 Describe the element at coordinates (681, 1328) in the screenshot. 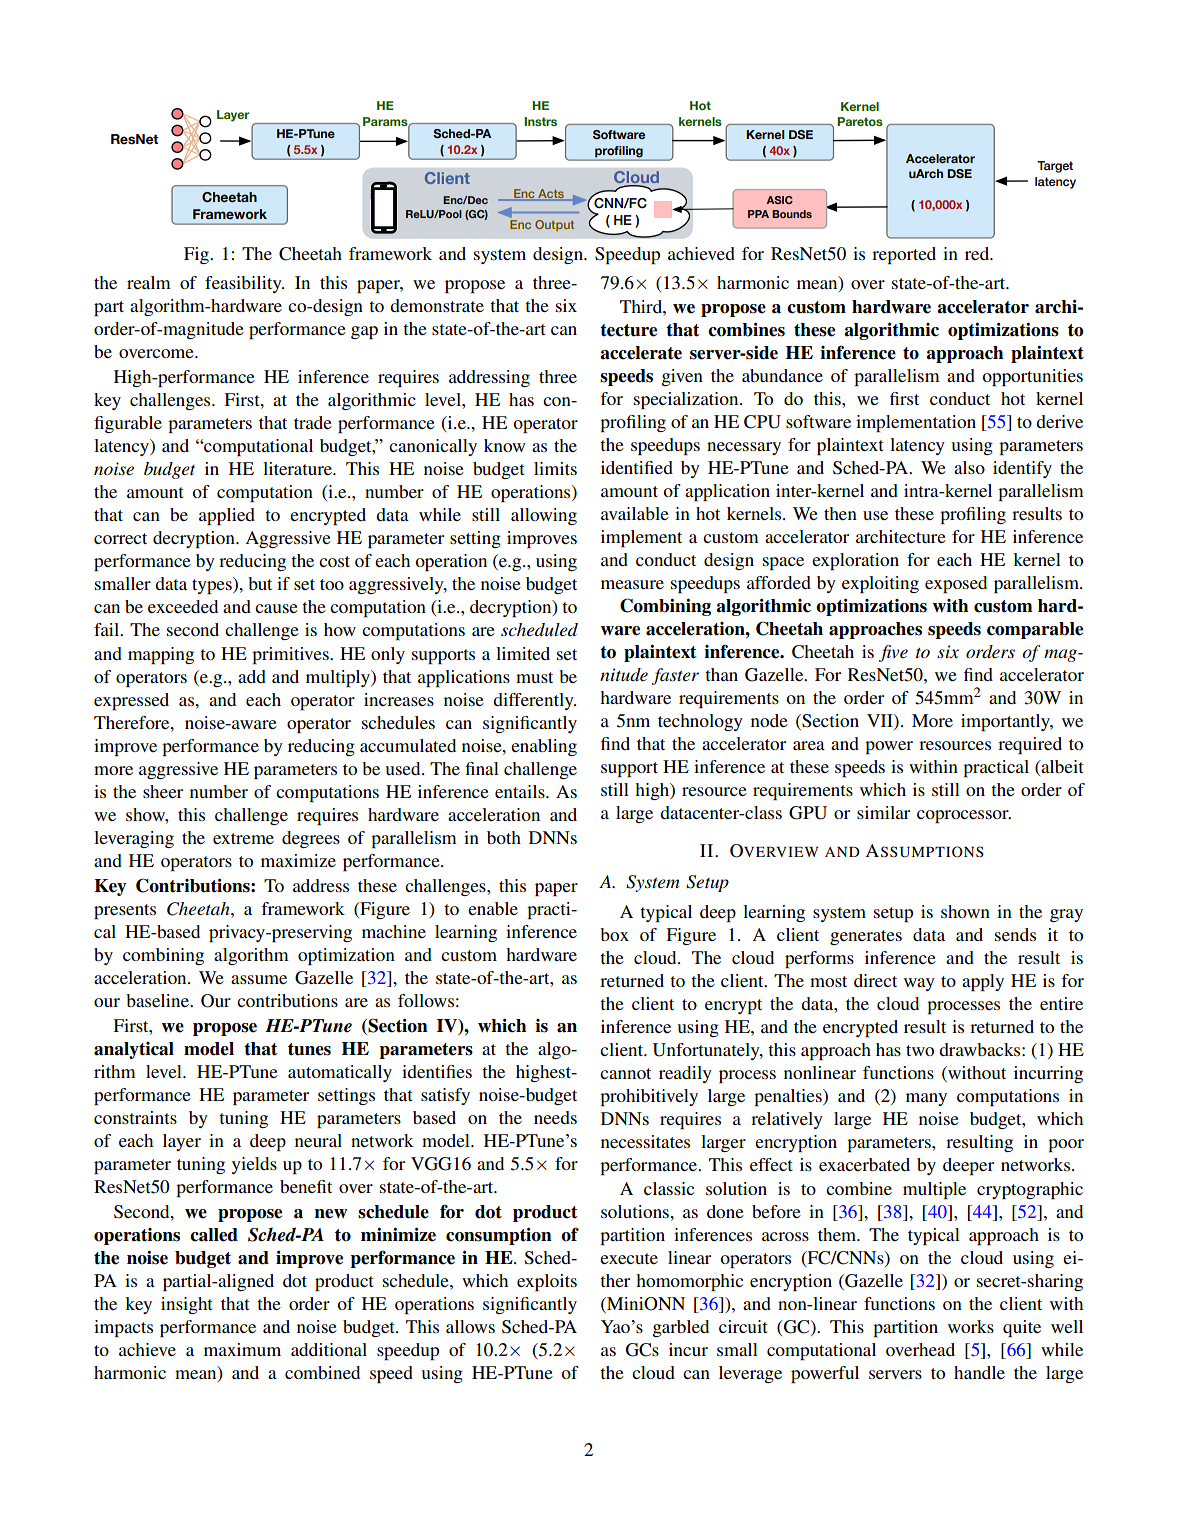

I see `garbled` at that location.
